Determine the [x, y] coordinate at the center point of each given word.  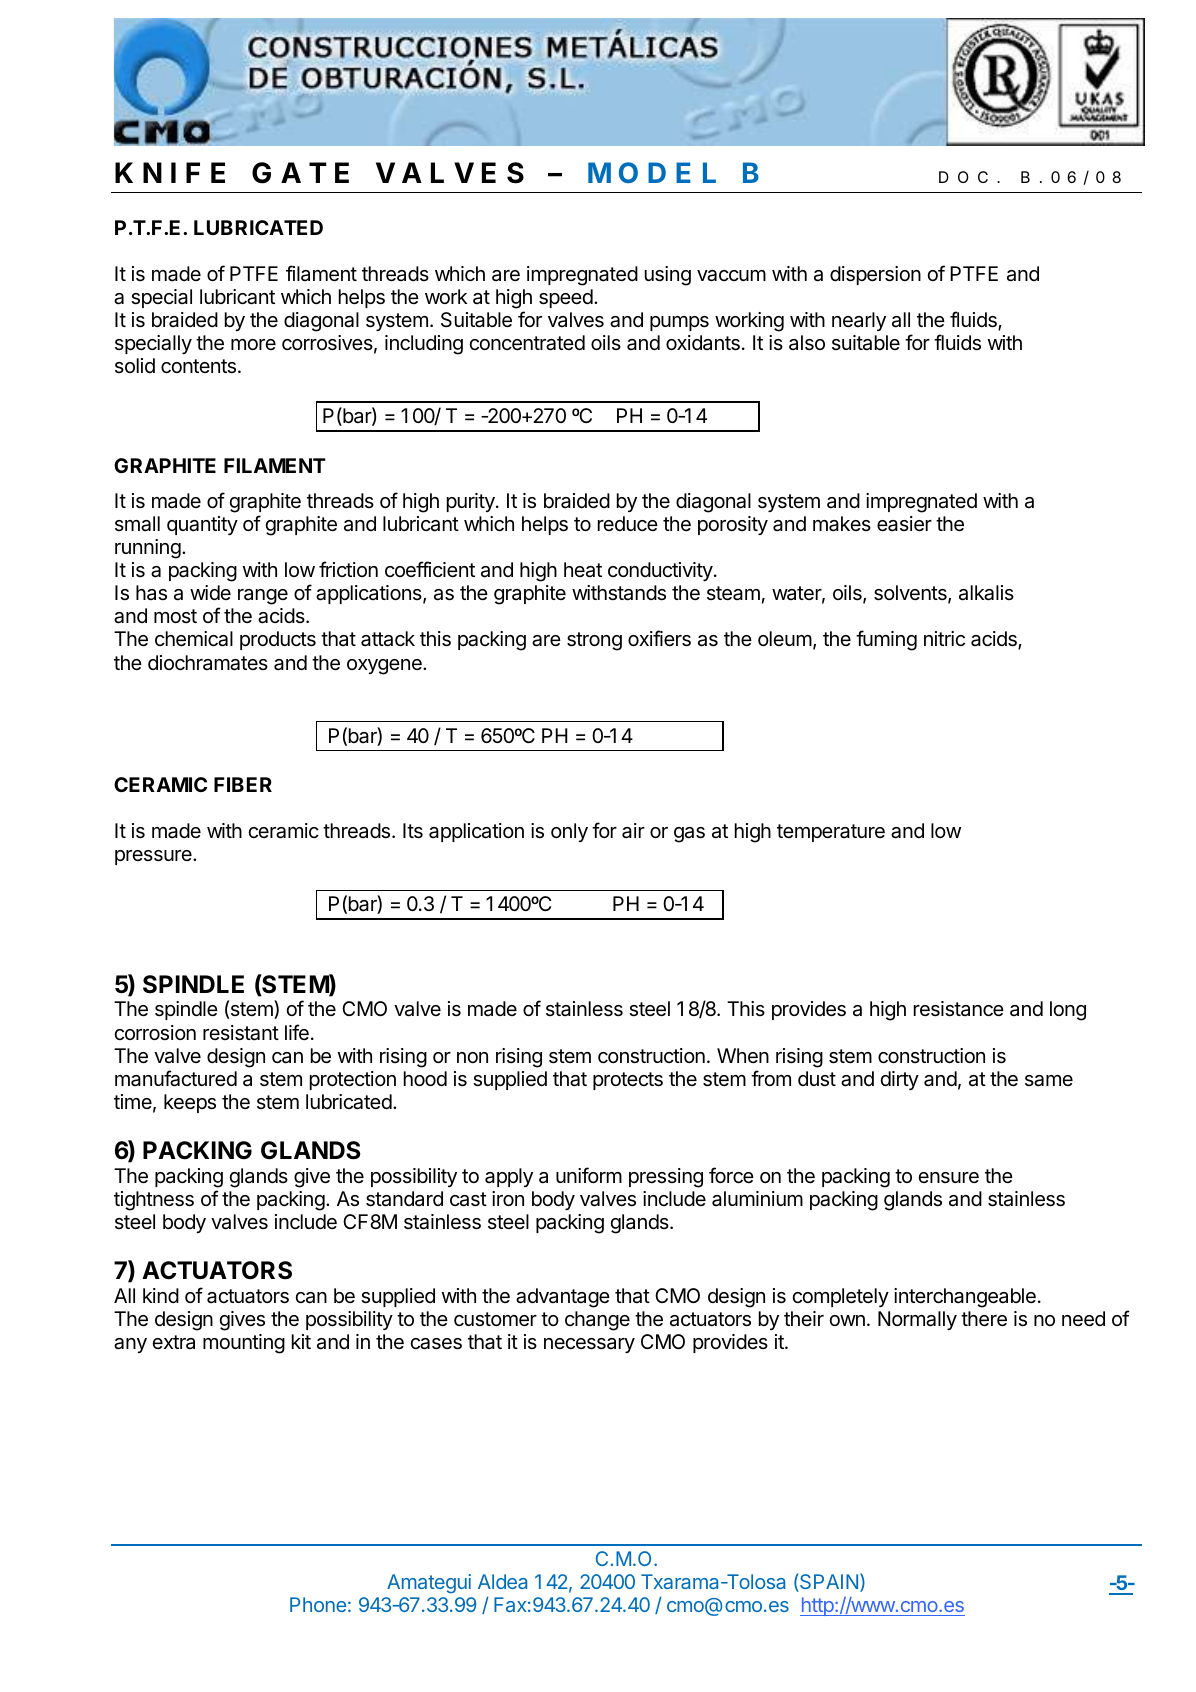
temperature [831, 833]
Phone [318, 1604]
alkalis [986, 593]
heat [583, 570]
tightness [154, 1201]
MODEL [652, 172]
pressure [154, 857]
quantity [202, 525]
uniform [589, 1175]
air [633, 831]
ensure [948, 1178]
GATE [300, 173]
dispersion [875, 275]
